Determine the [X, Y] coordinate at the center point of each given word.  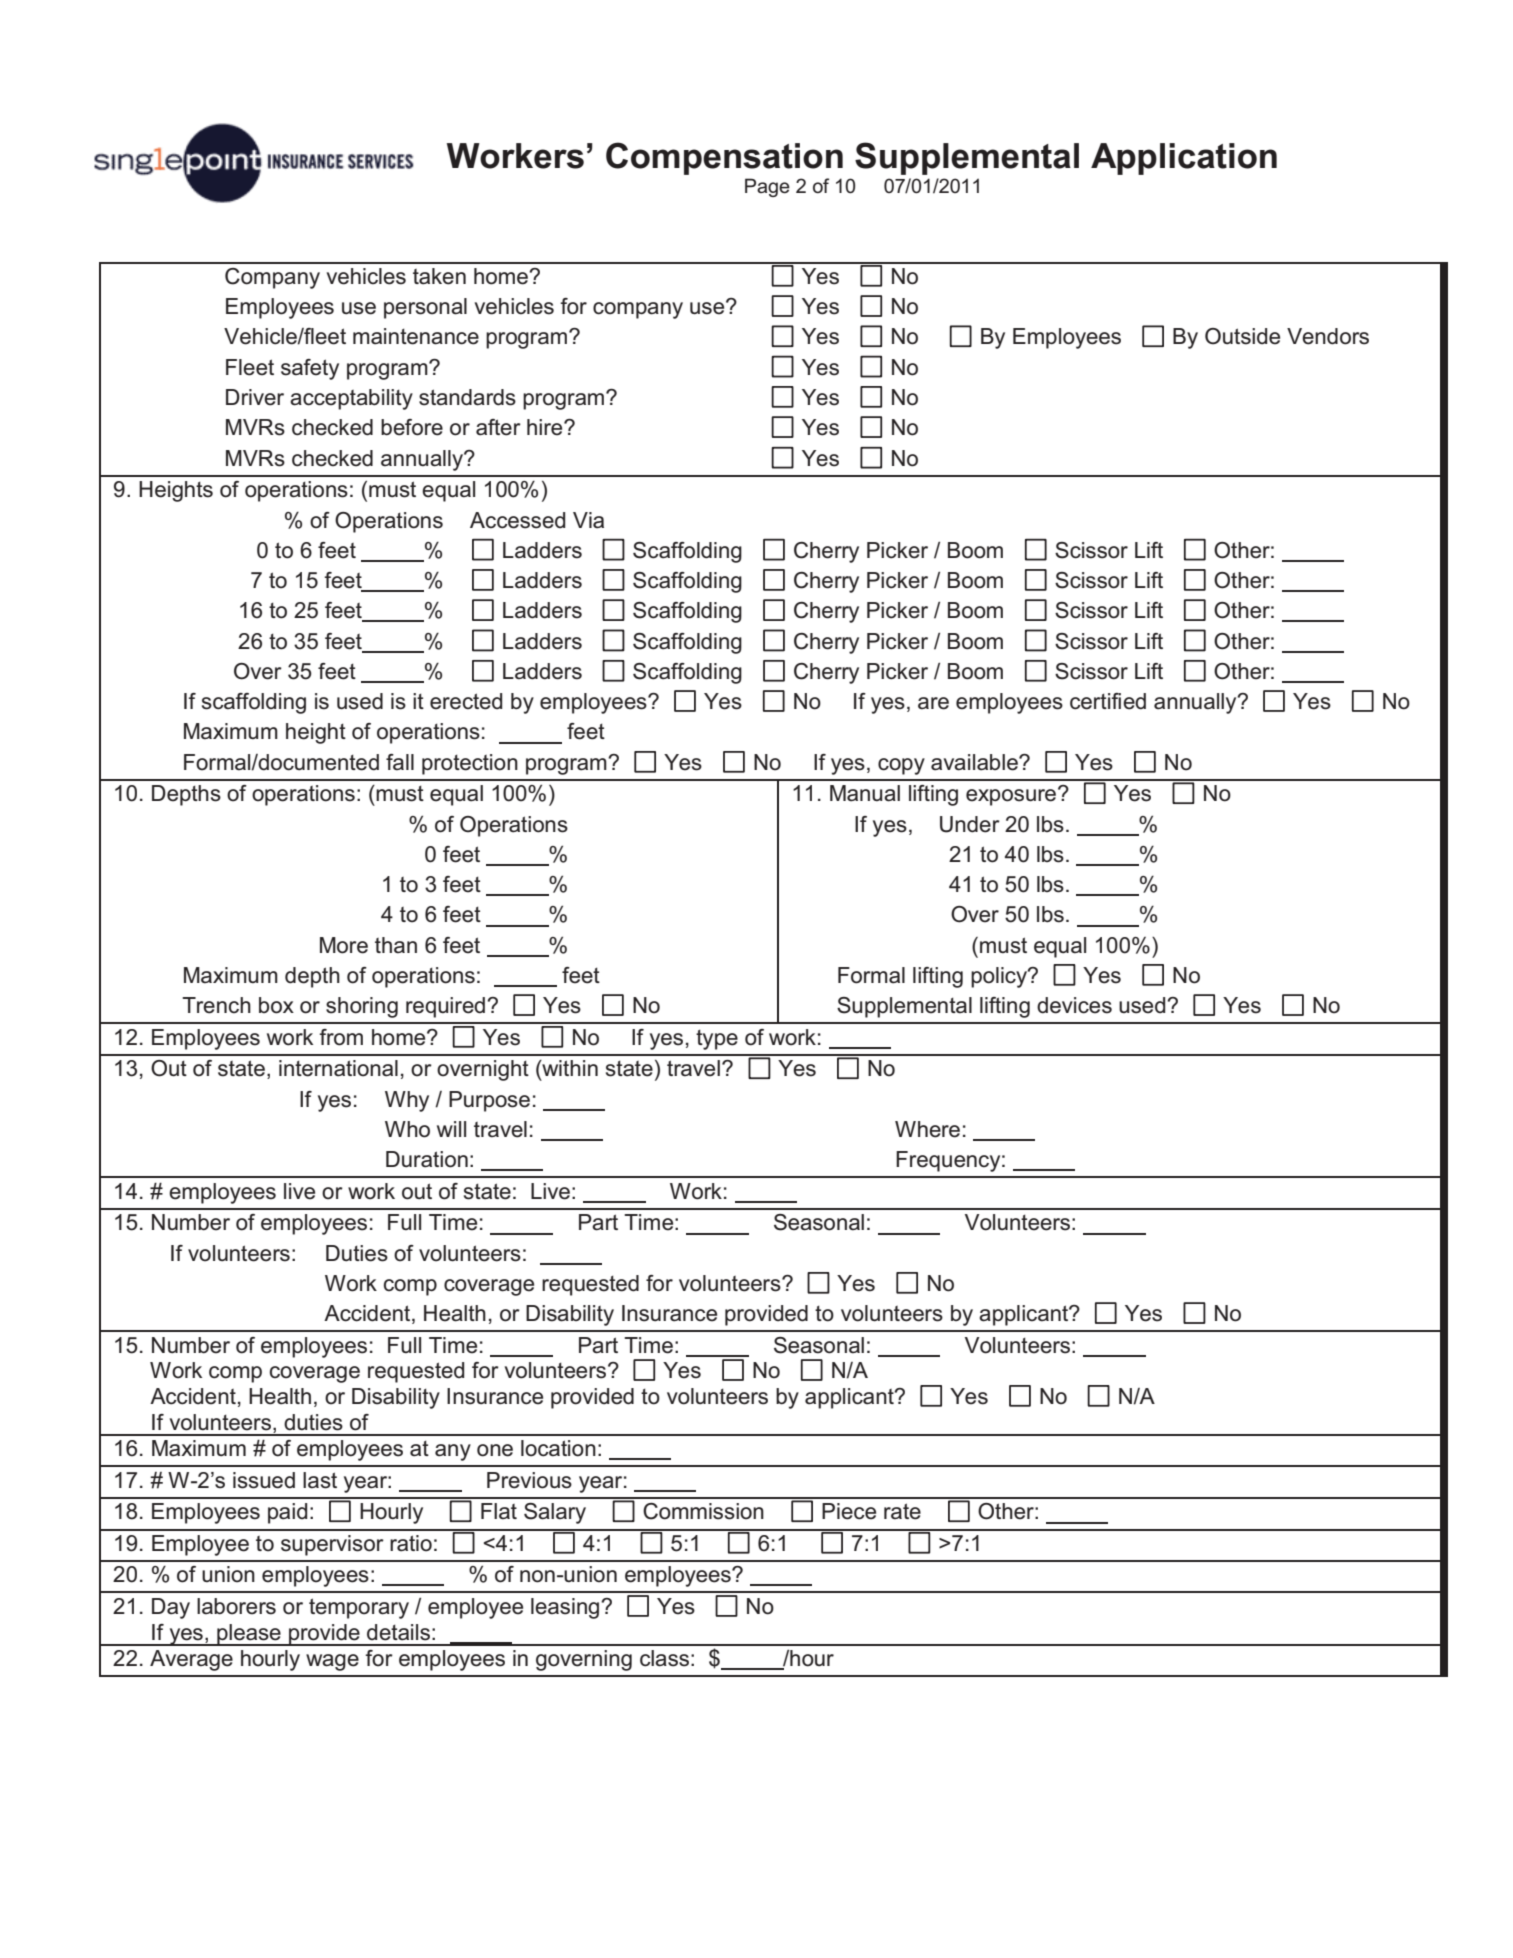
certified [1108, 701]
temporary [359, 1608]
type [717, 1040]
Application [1184, 159]
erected [466, 701]
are [933, 703]
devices [1074, 1005]
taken [439, 276]
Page [767, 187]
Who [407, 1129]
